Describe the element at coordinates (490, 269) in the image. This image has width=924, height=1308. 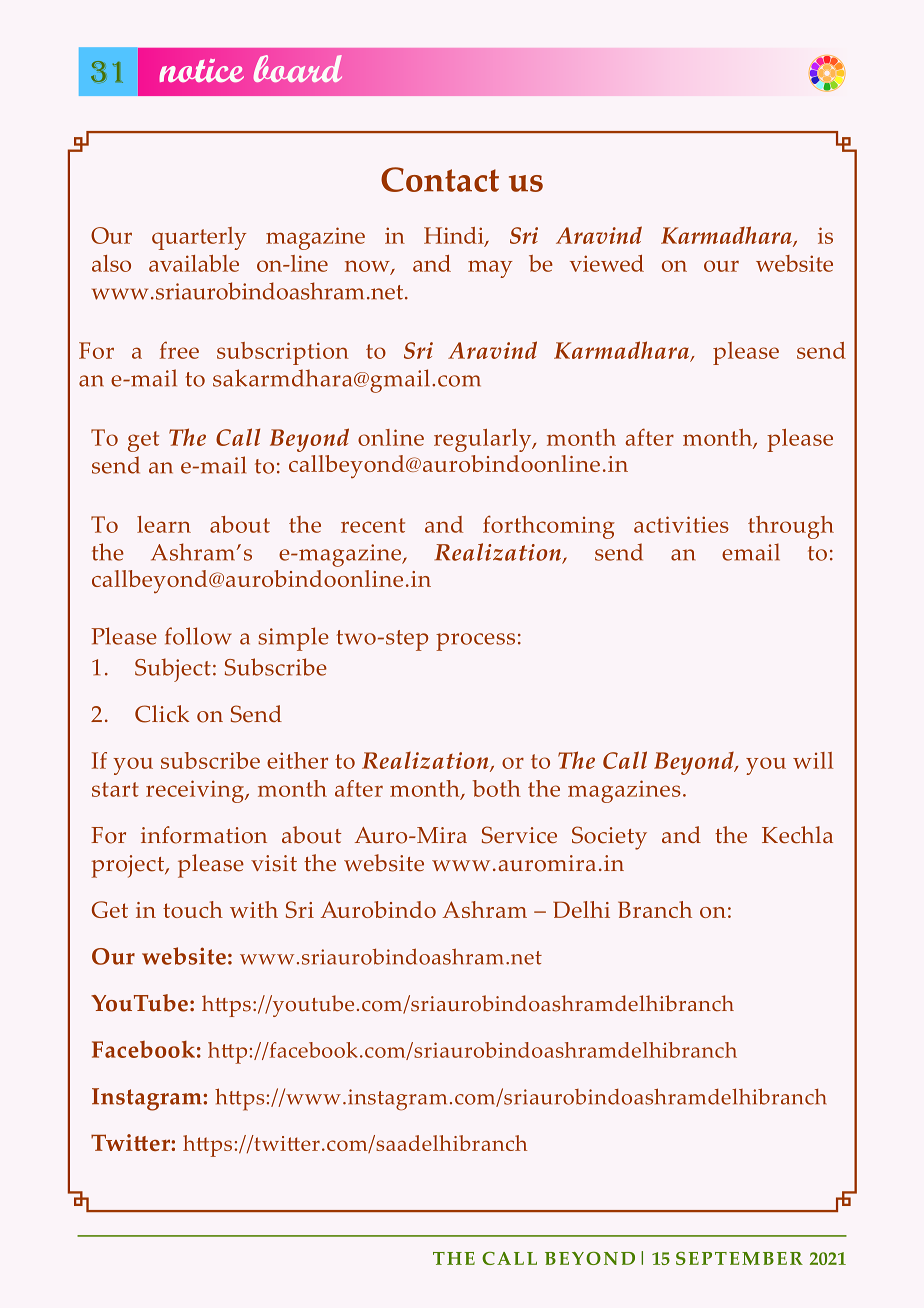
I see `may` at that location.
